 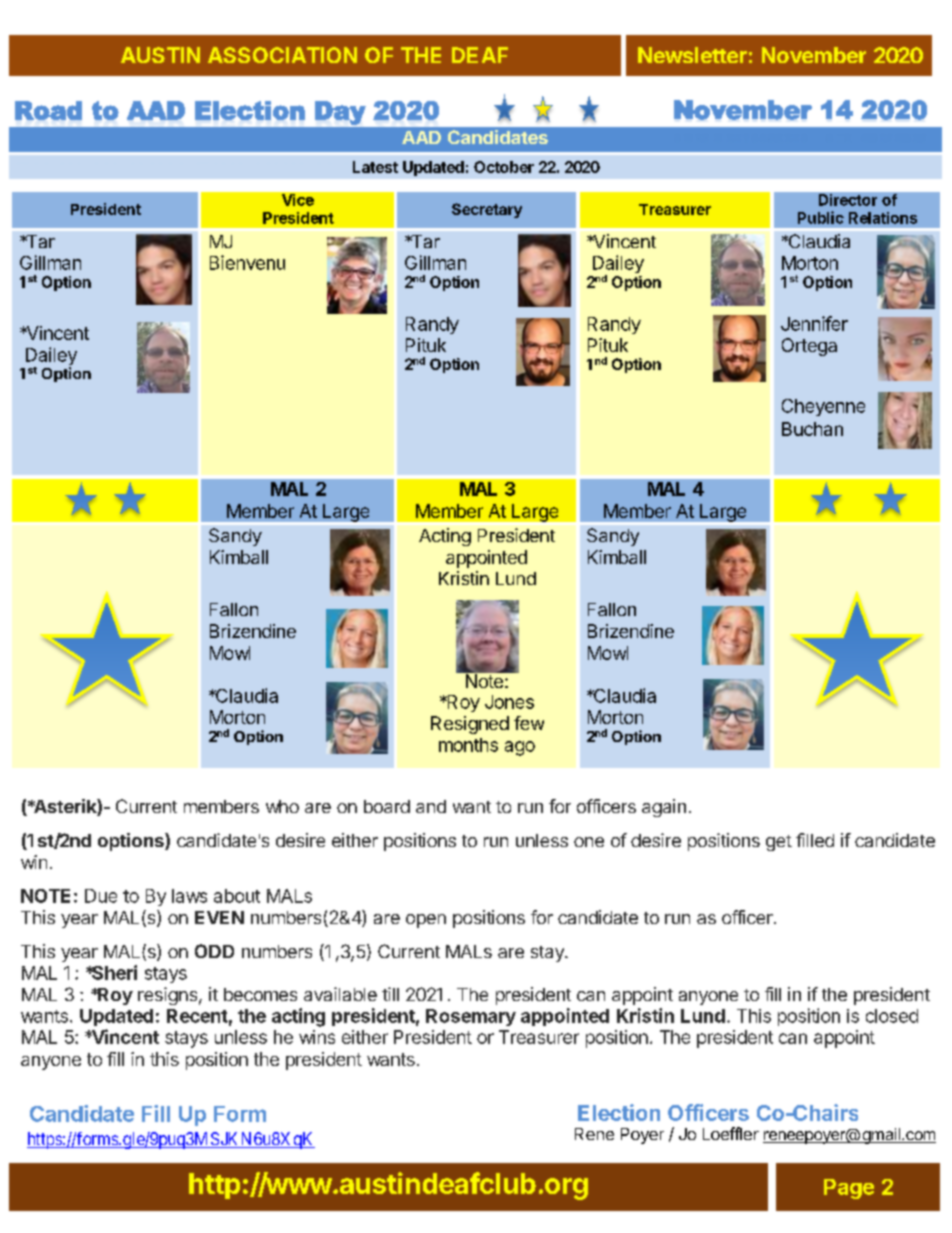 What do you see at coordinates (504, 167) in the screenshot?
I see `October` at bounding box center [504, 167].
